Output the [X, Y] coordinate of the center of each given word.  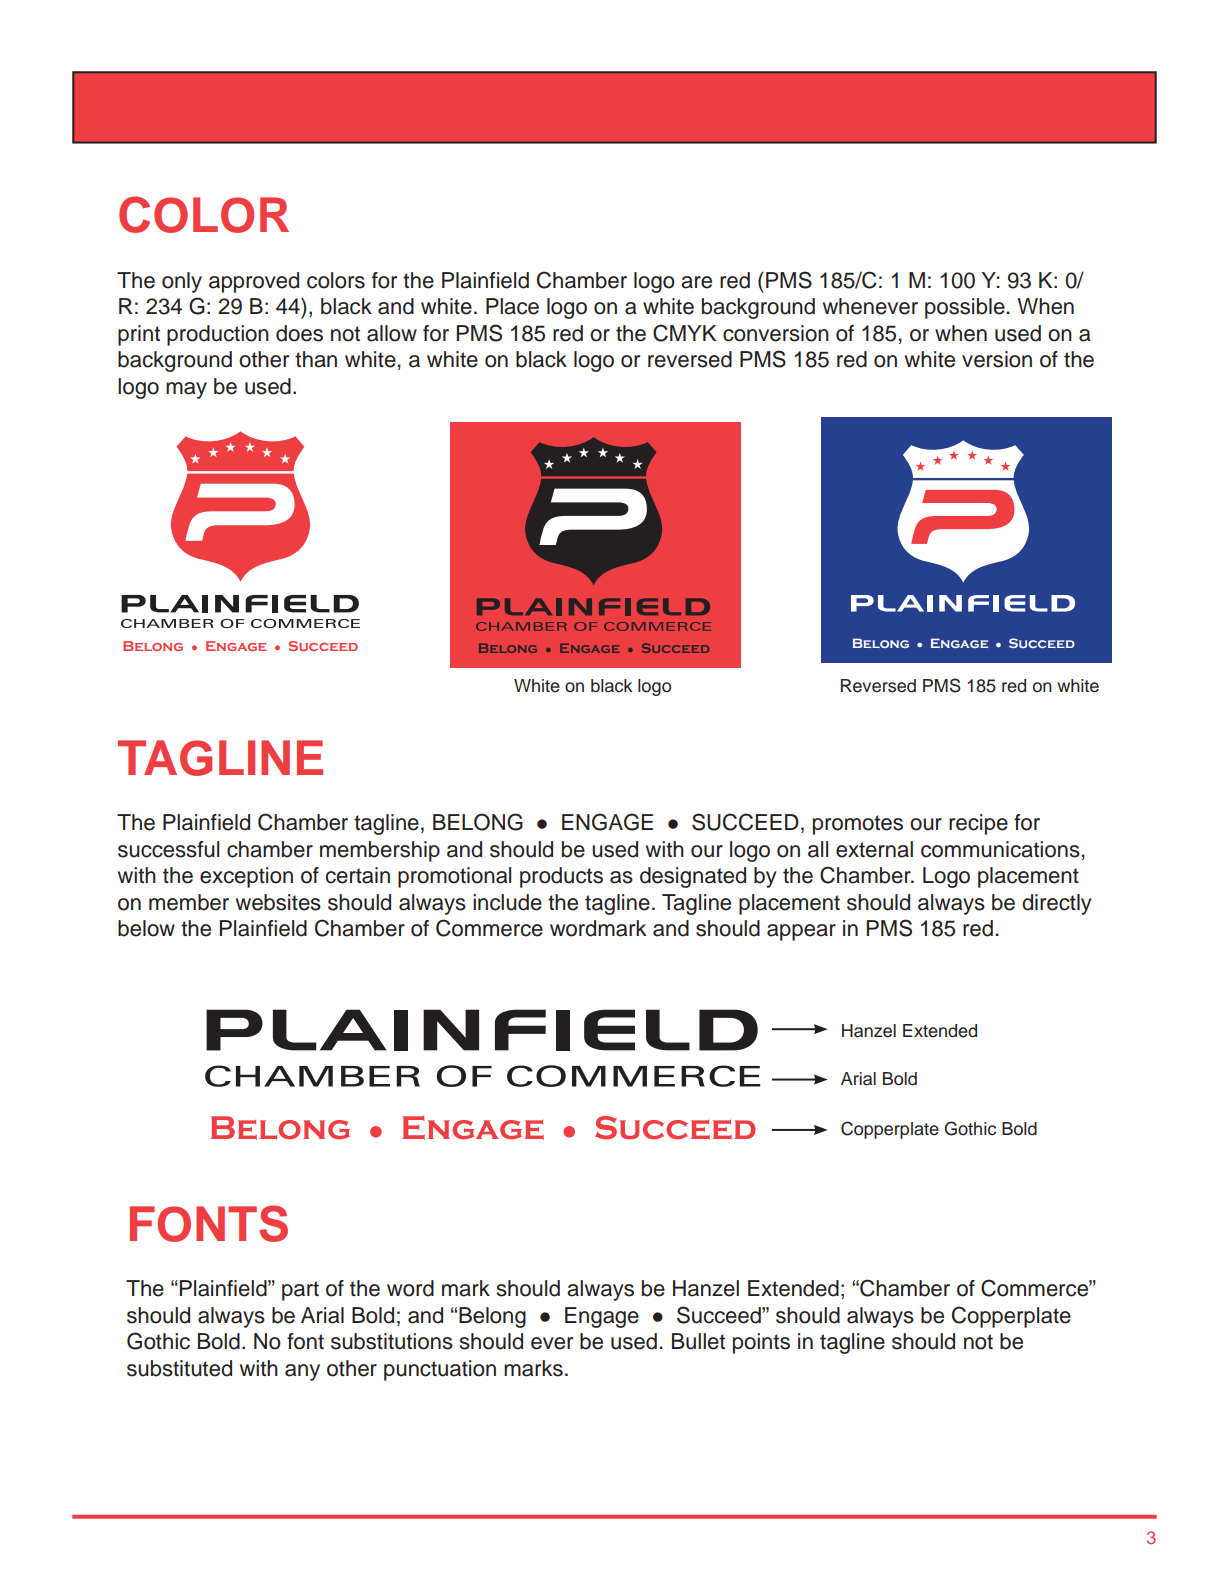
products [561, 877]
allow [392, 333]
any [302, 1372]
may [186, 390]
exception [246, 877]
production [218, 335]
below [146, 928]
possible [965, 308]
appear [801, 932]
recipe [978, 824]
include [507, 902]
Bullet [698, 1341]
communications [1000, 849]
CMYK [684, 333]
